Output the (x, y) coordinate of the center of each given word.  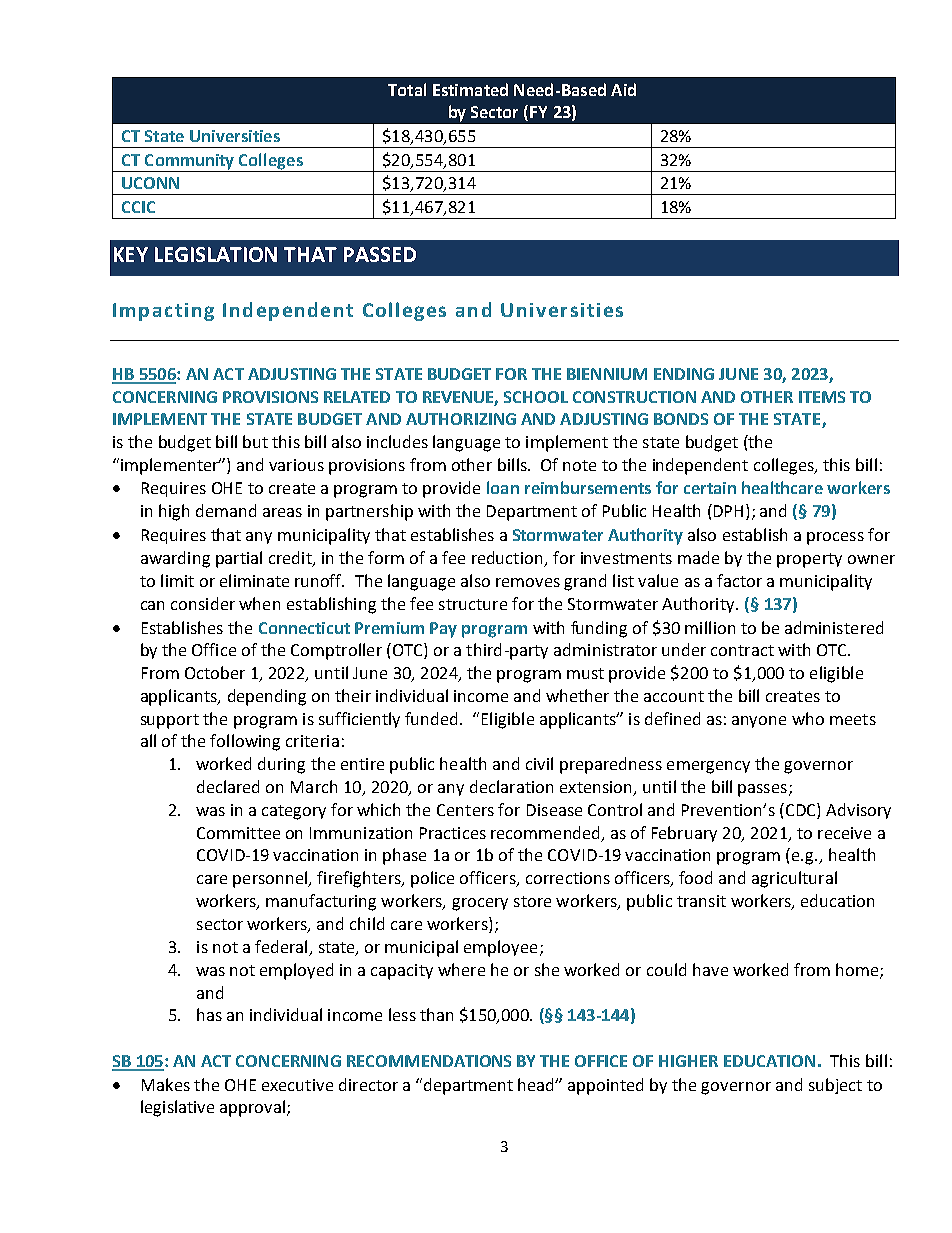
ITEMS (822, 397)
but (255, 441)
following (245, 742)
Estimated (470, 89)
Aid (623, 89)
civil (539, 763)
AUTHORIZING (461, 419)
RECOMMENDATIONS (429, 1061)
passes (762, 790)
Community (190, 163)
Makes (166, 1084)
